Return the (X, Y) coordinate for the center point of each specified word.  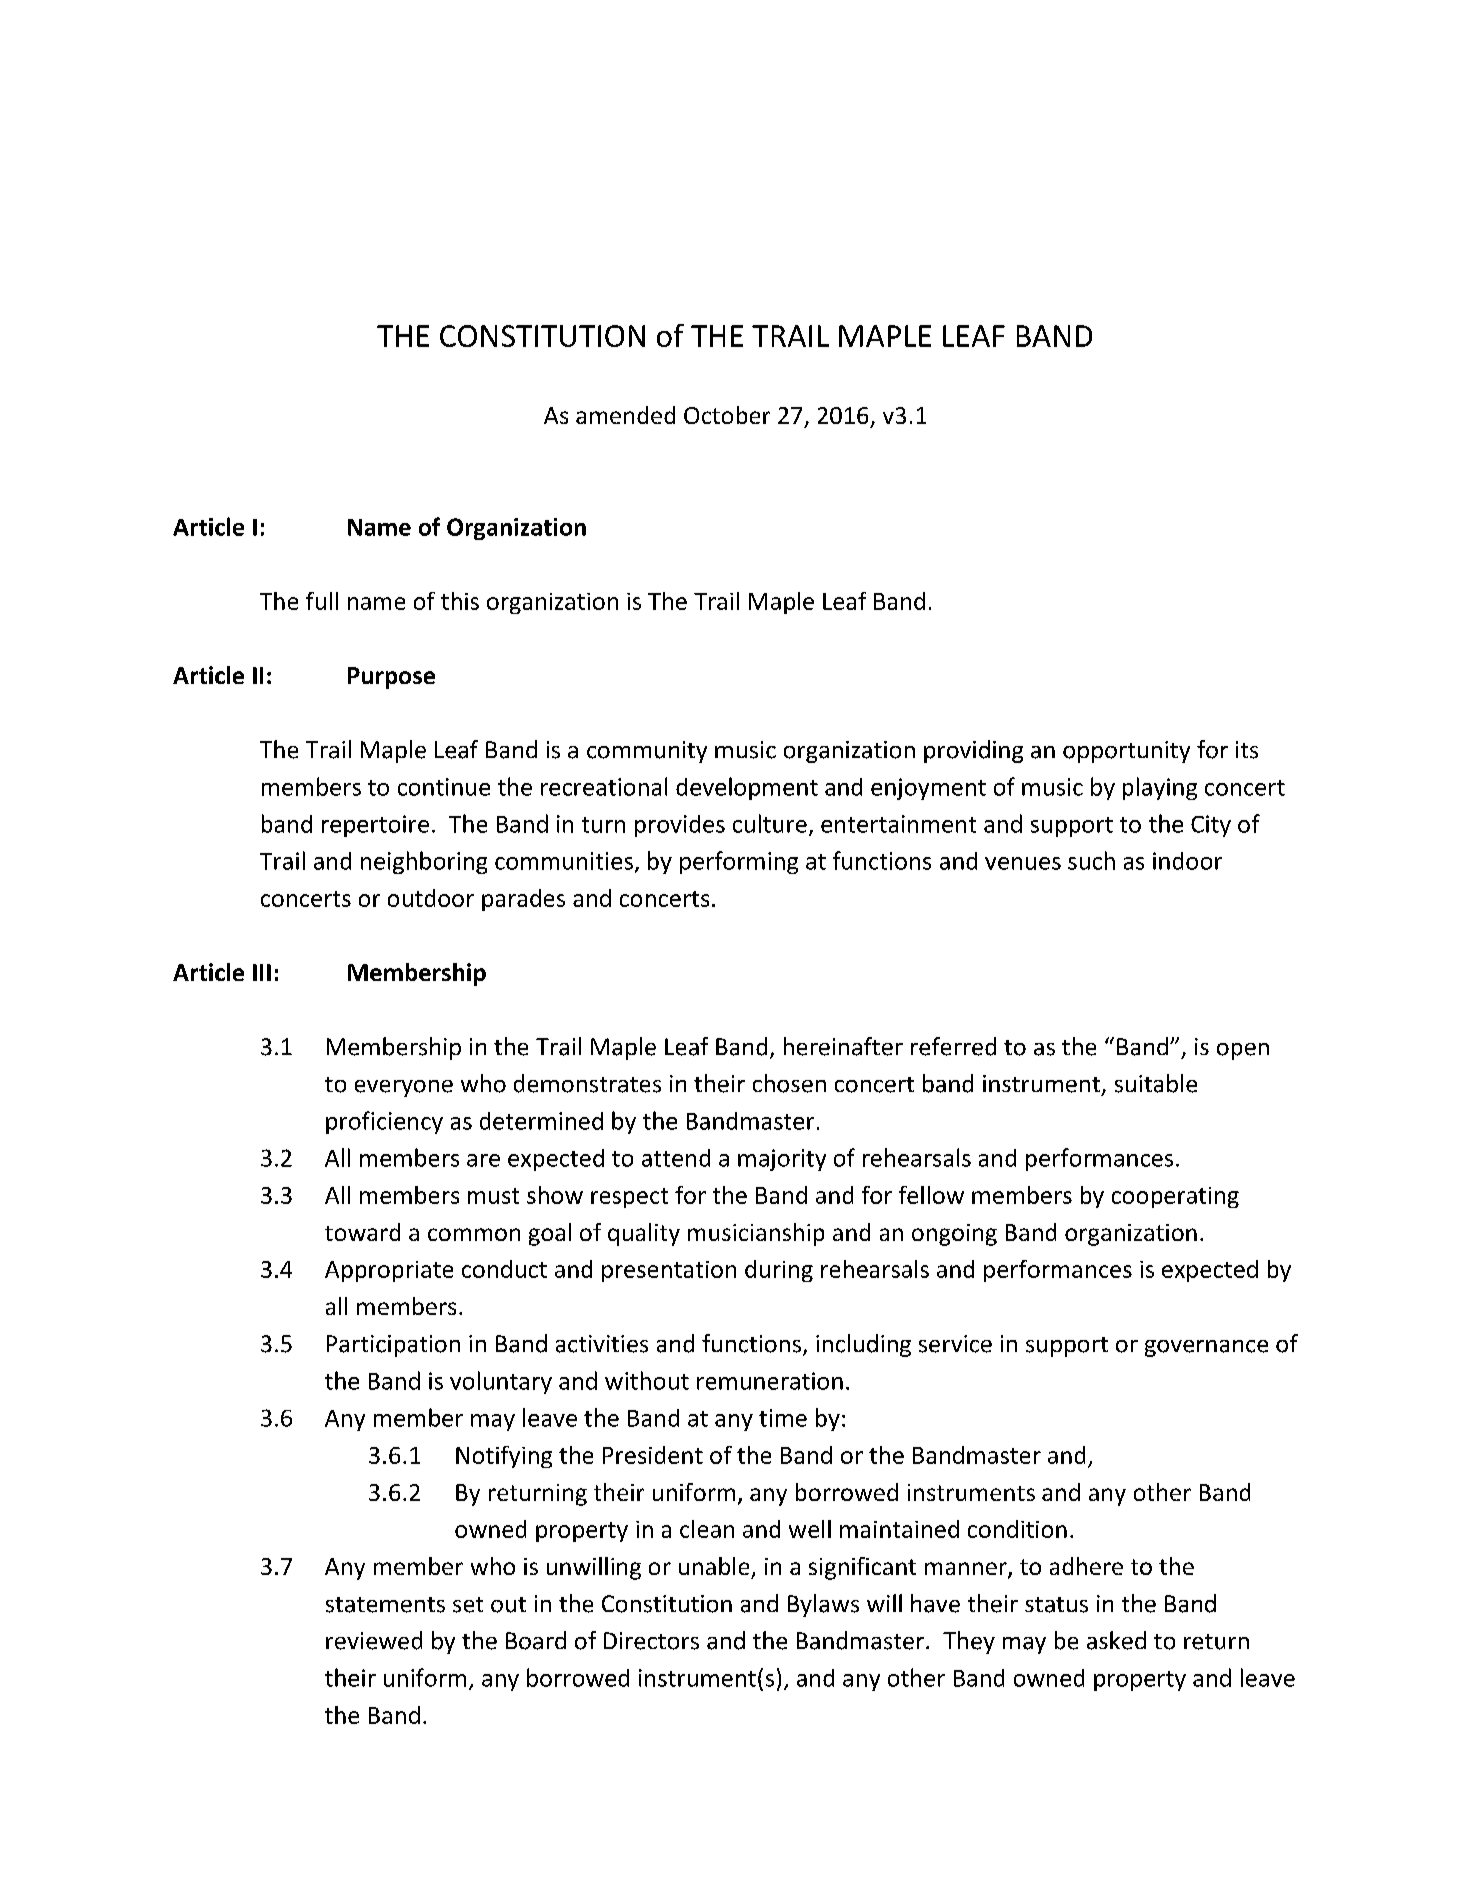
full (322, 601)
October (727, 415)
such (1091, 860)
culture (770, 823)
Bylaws (823, 1605)
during (779, 1271)
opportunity (1126, 752)
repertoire (375, 826)
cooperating (1175, 1197)
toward (362, 1232)
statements (385, 1605)
